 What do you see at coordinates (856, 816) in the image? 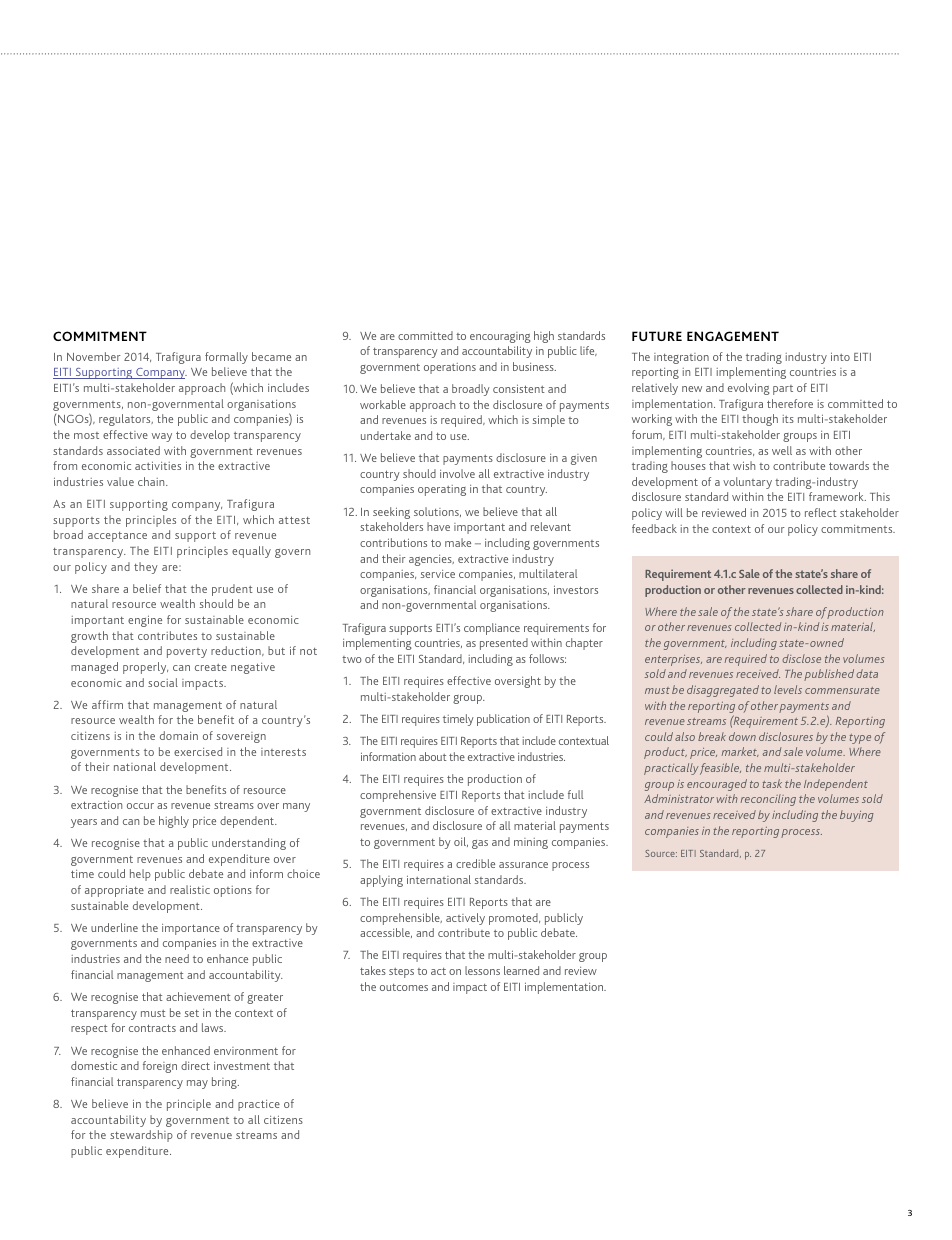
I see `buying` at bounding box center [856, 816].
